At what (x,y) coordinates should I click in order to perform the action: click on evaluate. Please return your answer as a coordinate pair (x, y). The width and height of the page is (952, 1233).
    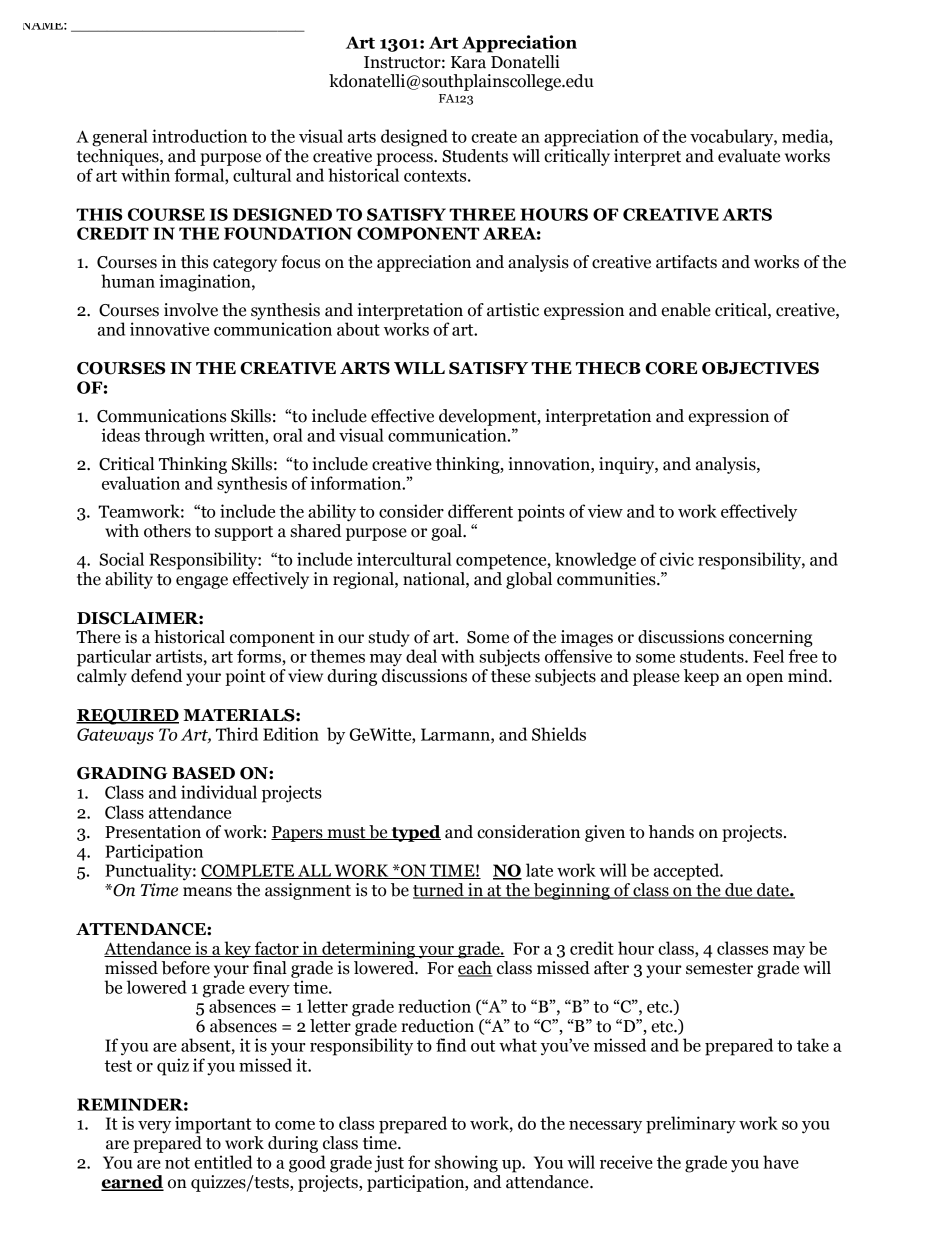
    Looking at the image, I should click on (749, 156).
